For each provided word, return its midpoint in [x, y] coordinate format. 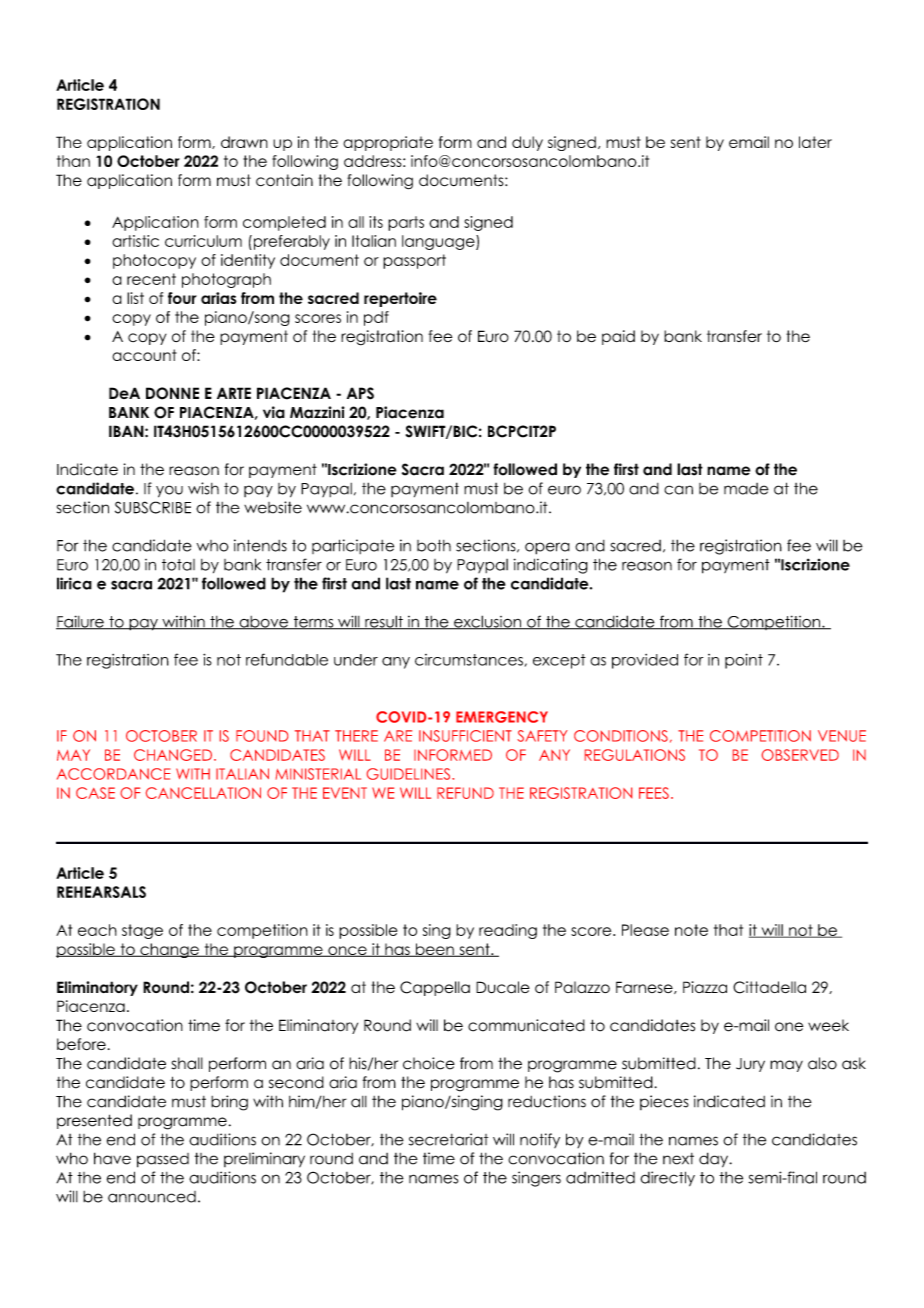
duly [527, 143]
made [746, 489]
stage [142, 931]
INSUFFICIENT [465, 736]
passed [163, 1160]
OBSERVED [800, 755]
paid [618, 337]
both [434, 545]
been [434, 950]
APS [360, 393]
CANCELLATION [203, 793]
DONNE [172, 393]
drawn [244, 142]
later [815, 142]
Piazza [705, 987]
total [178, 565]
